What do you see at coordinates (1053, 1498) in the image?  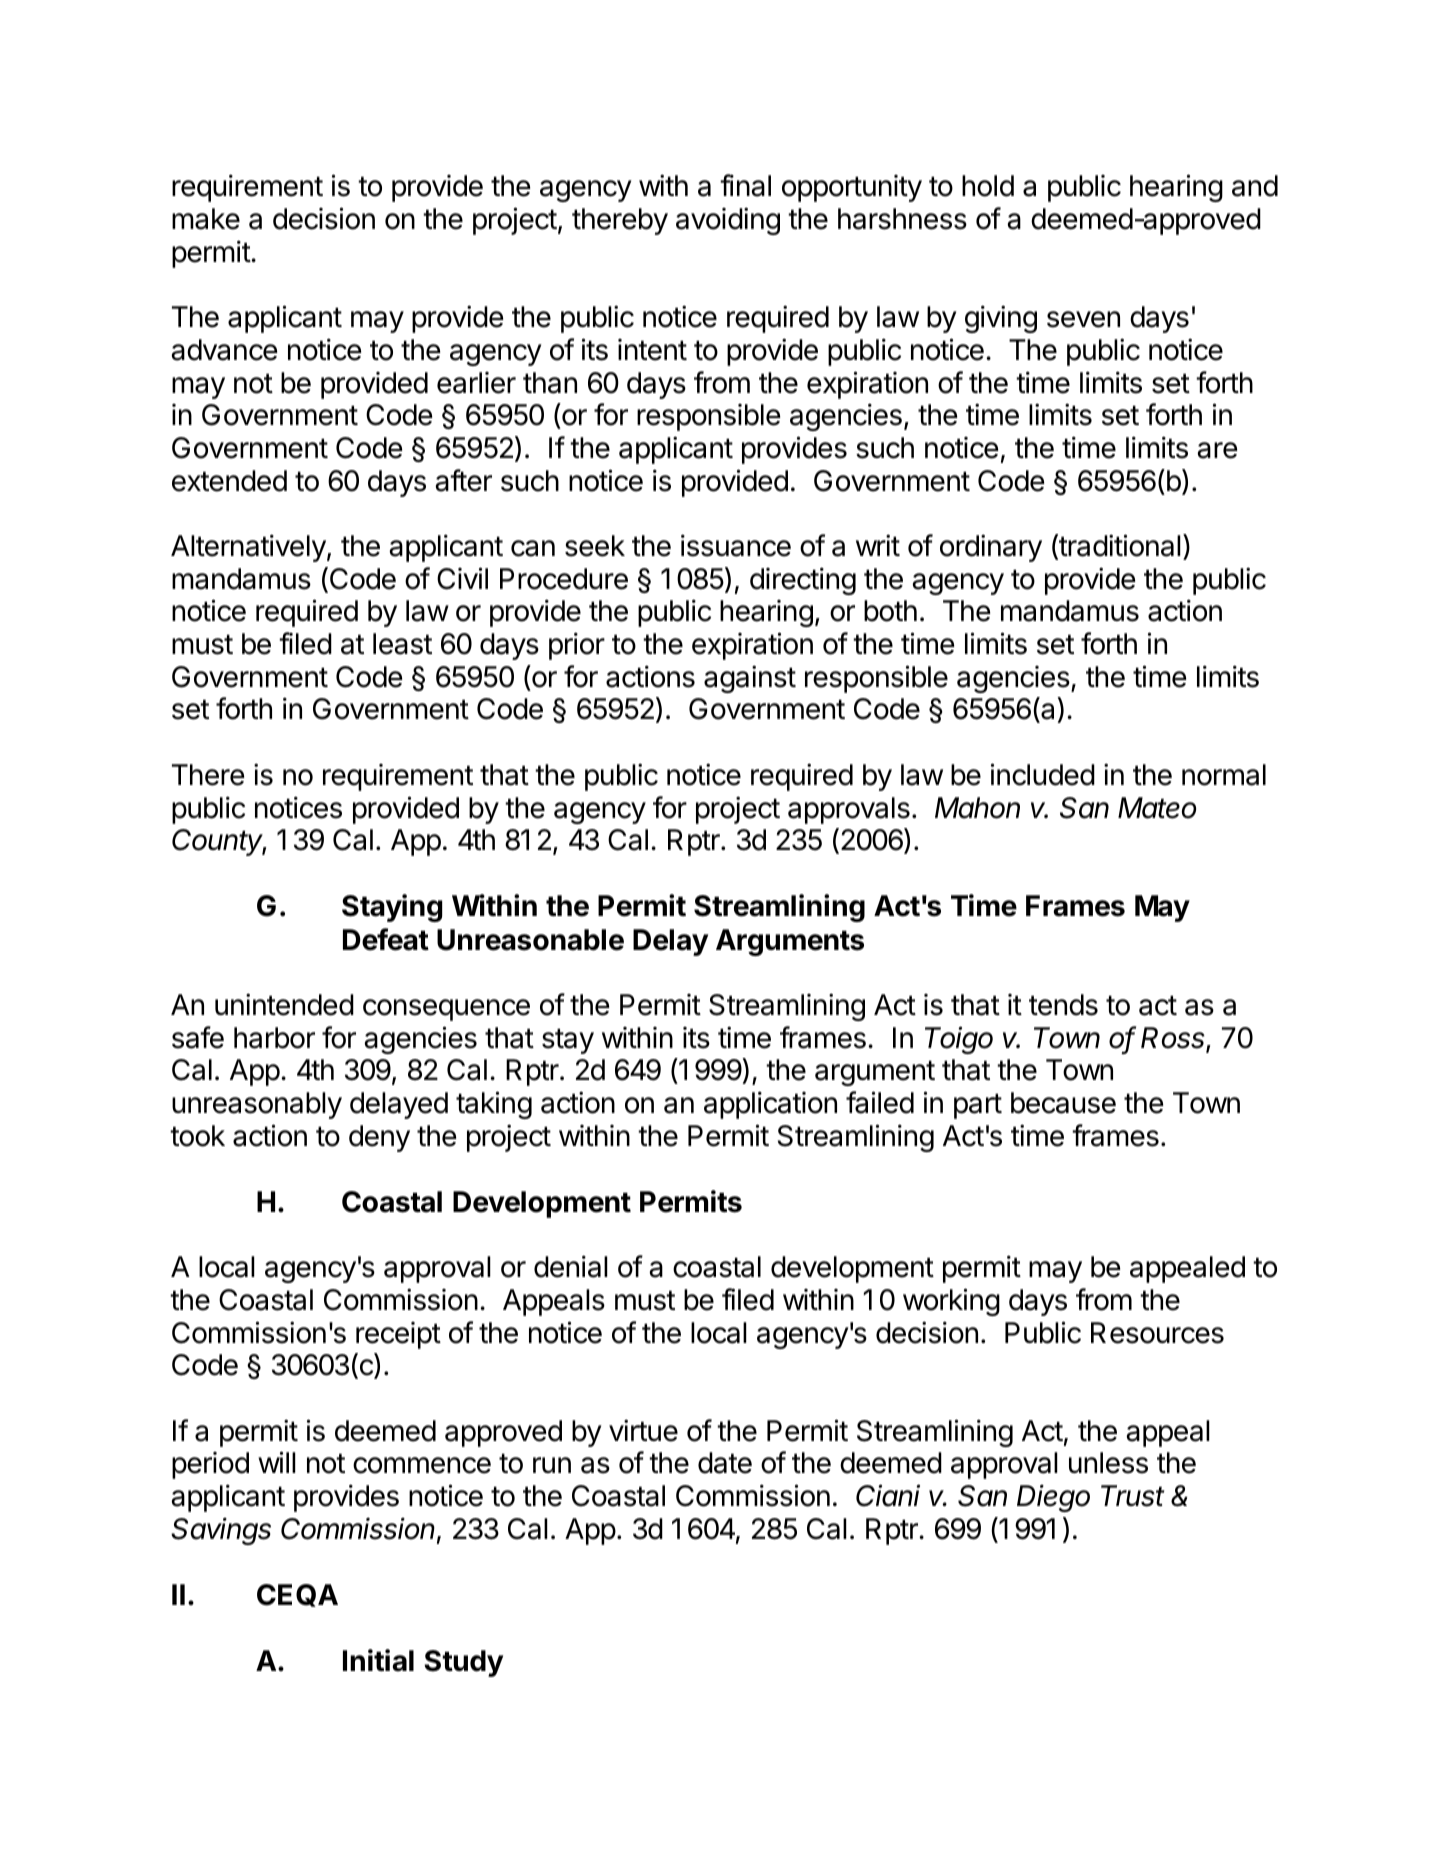 I see `Diego` at bounding box center [1053, 1498].
